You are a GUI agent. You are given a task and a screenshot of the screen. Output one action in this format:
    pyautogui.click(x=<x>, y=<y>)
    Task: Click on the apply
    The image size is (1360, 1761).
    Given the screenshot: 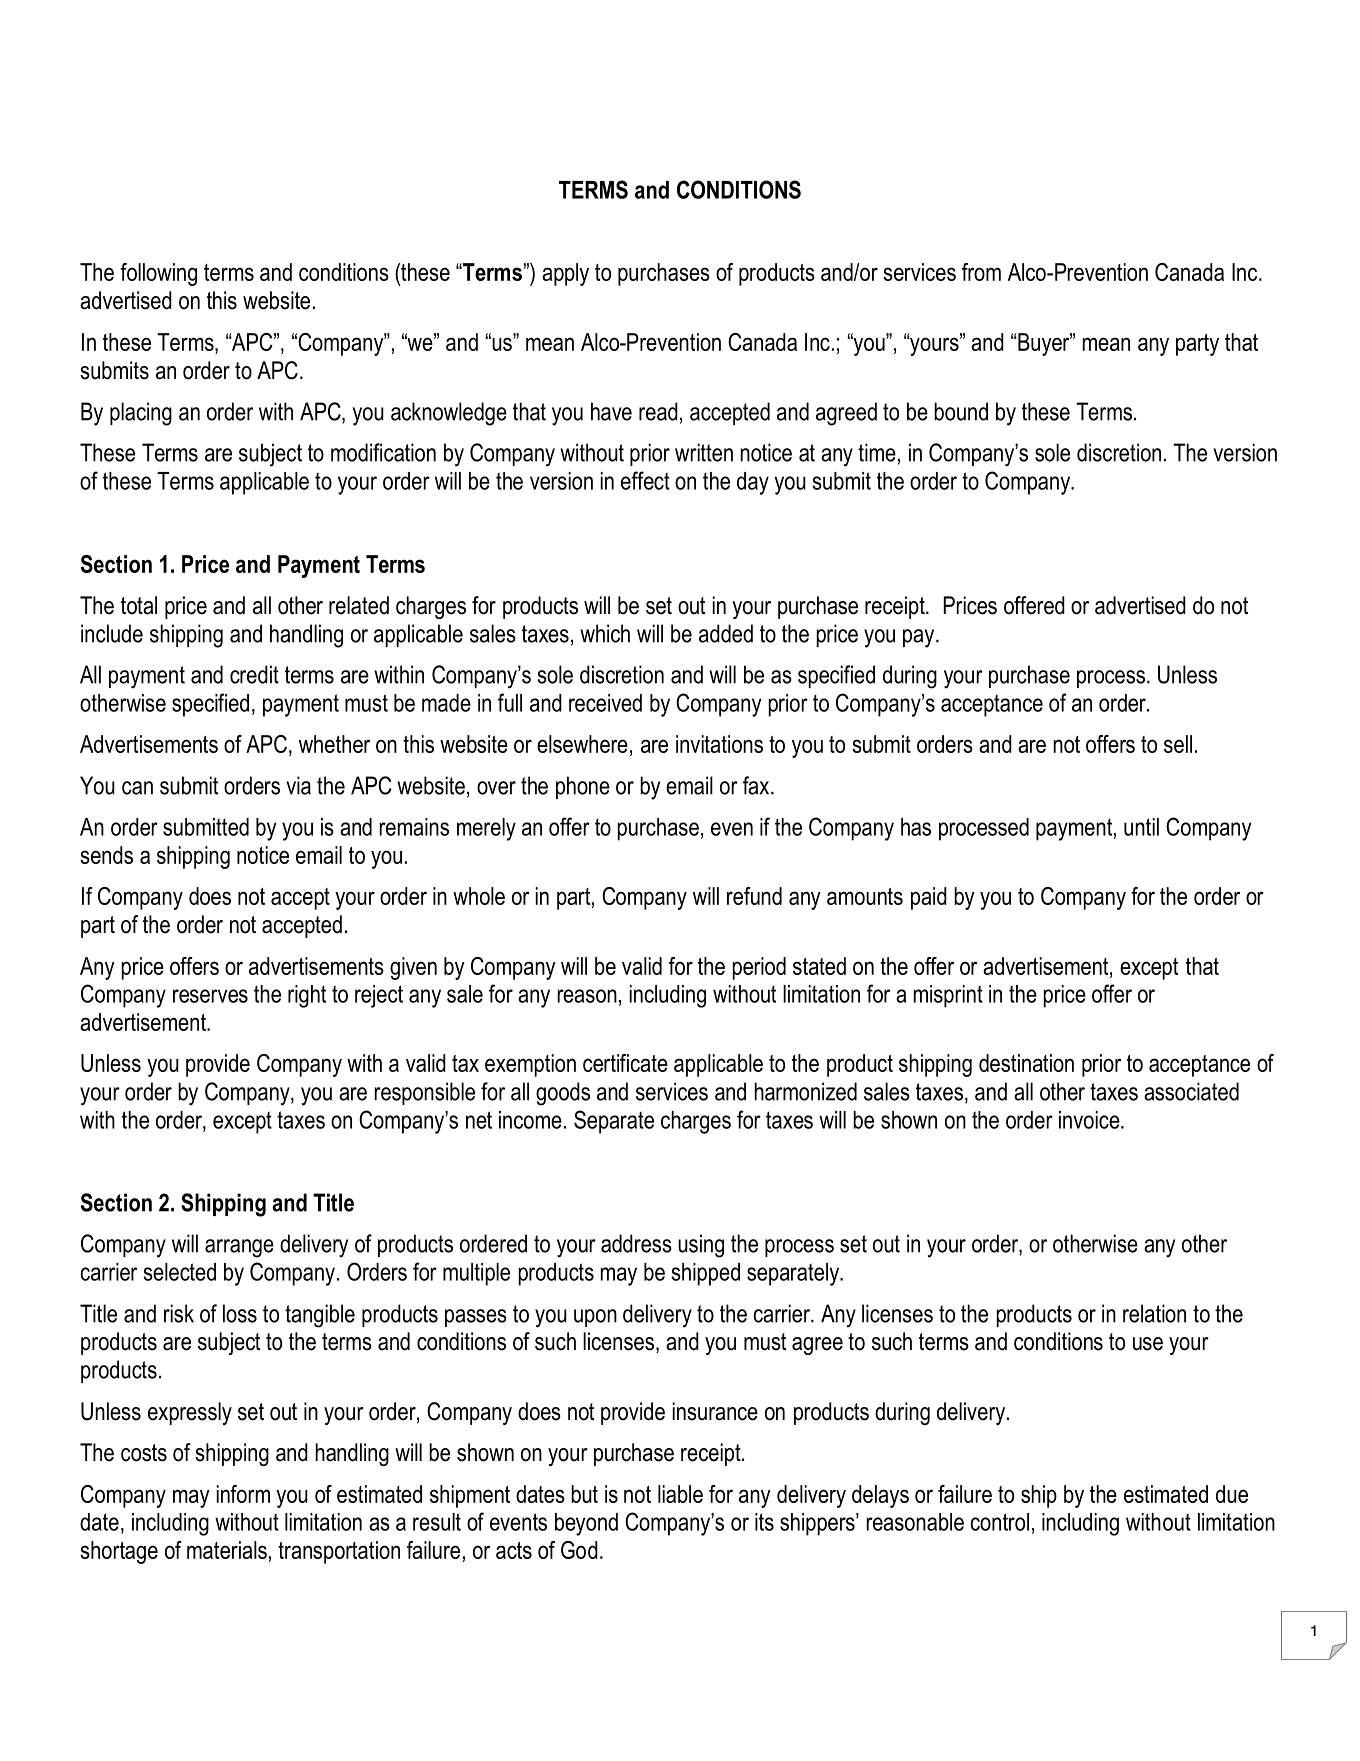 What is the action you would take?
    pyautogui.click(x=565, y=274)
